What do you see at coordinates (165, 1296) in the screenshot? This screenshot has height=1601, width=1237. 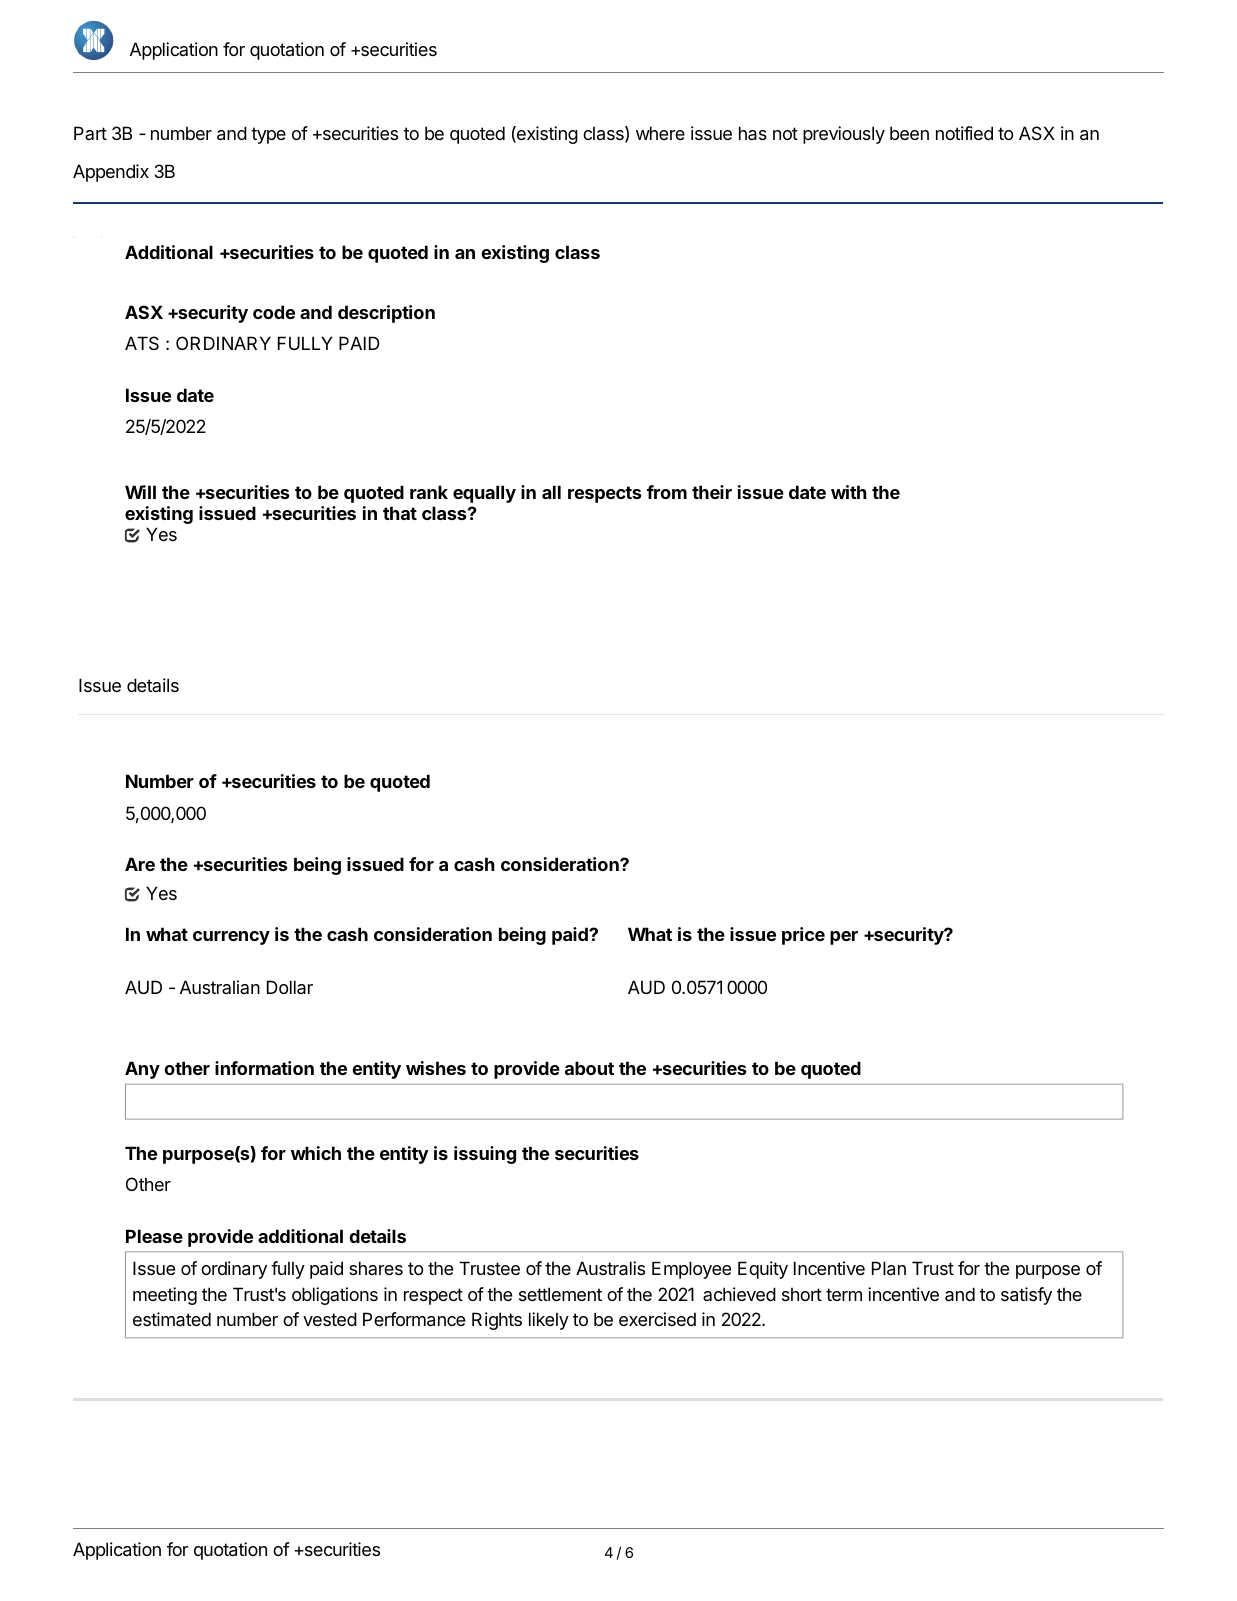 I see `meeting` at bounding box center [165, 1296].
